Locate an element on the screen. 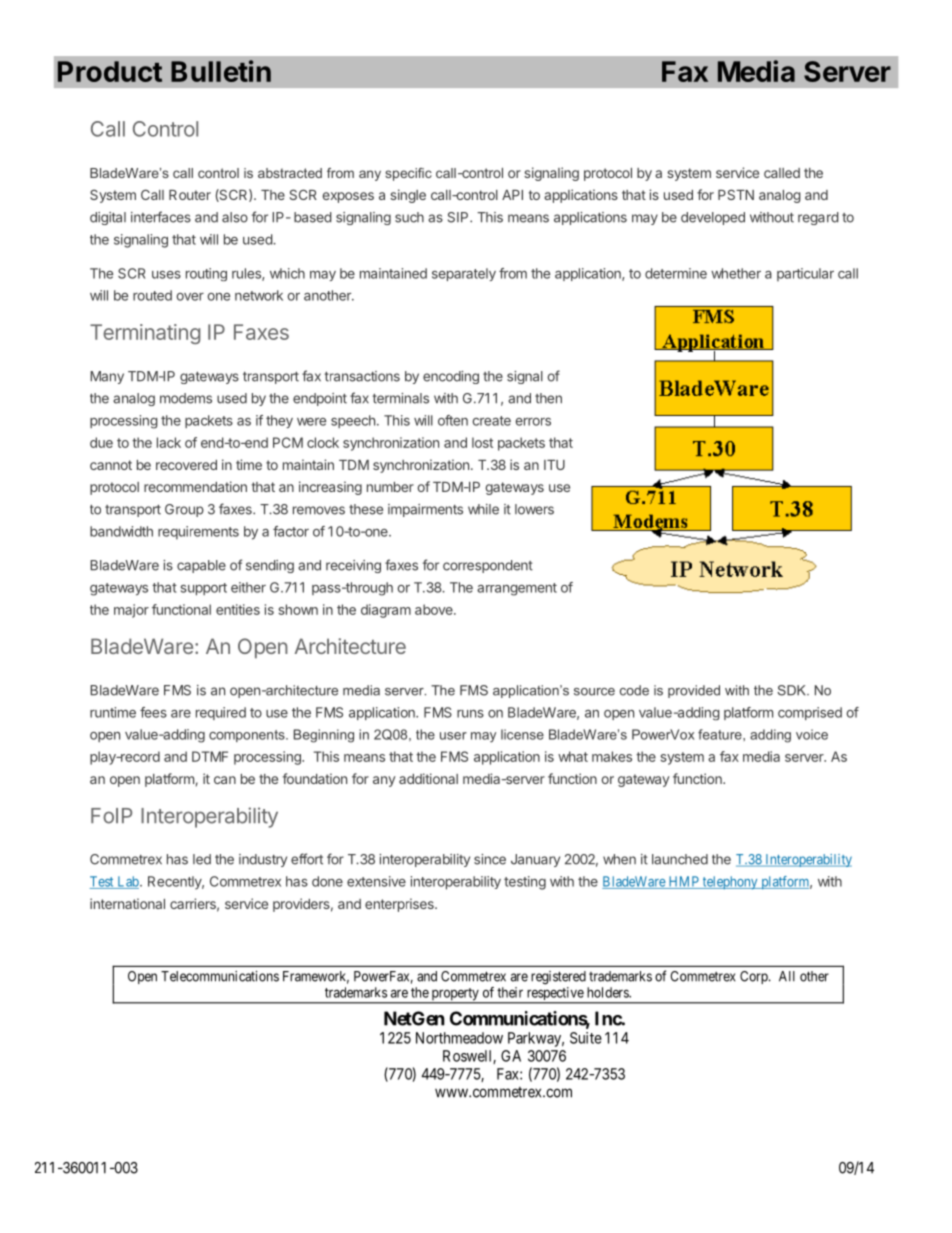 The image size is (952, 1233). separately is located at coordinates (464, 274).
